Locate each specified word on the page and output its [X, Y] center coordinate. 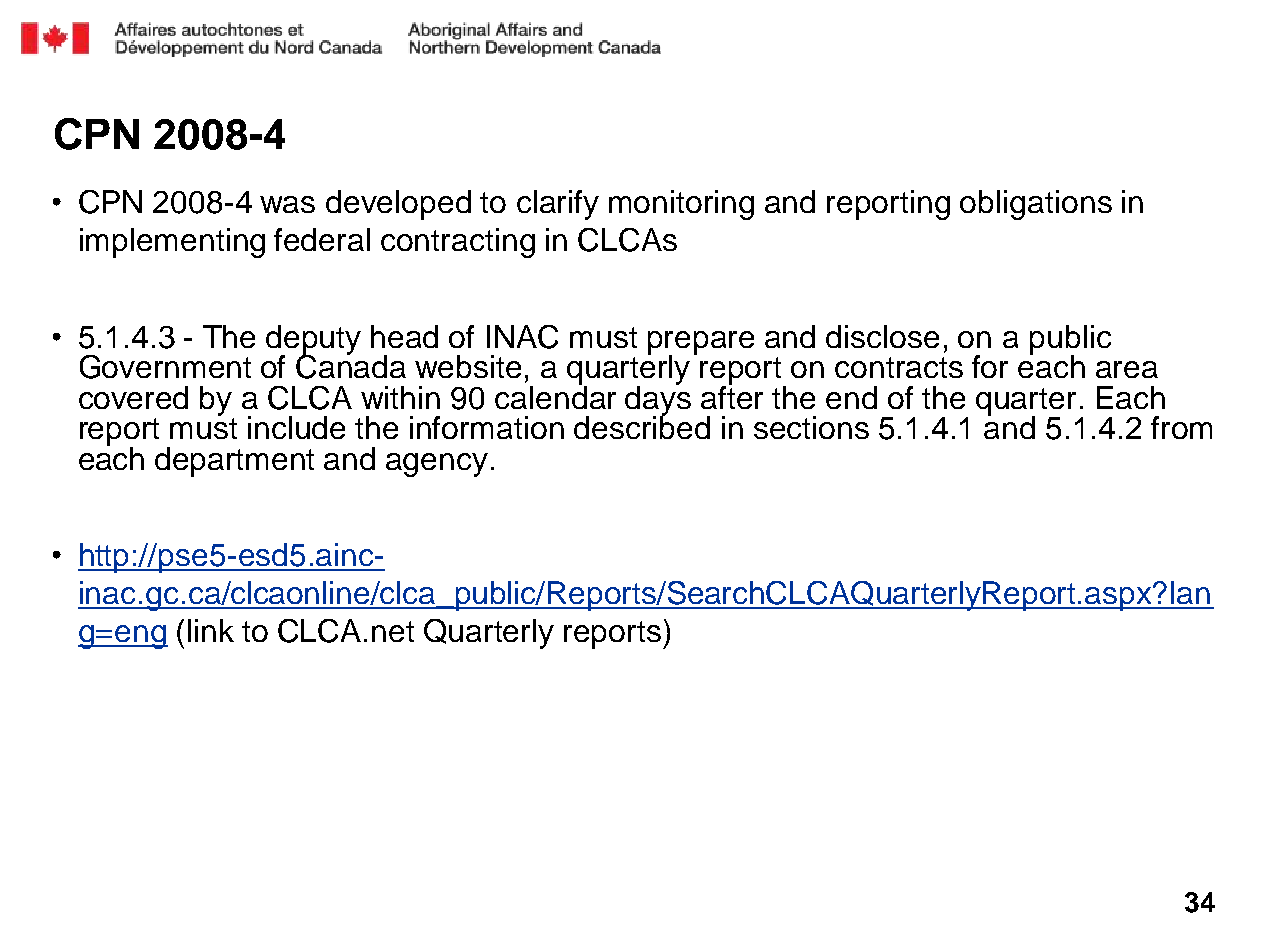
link [211, 630]
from [1181, 427]
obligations [1036, 205]
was [287, 204]
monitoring [681, 205]
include [296, 427]
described [642, 426]
